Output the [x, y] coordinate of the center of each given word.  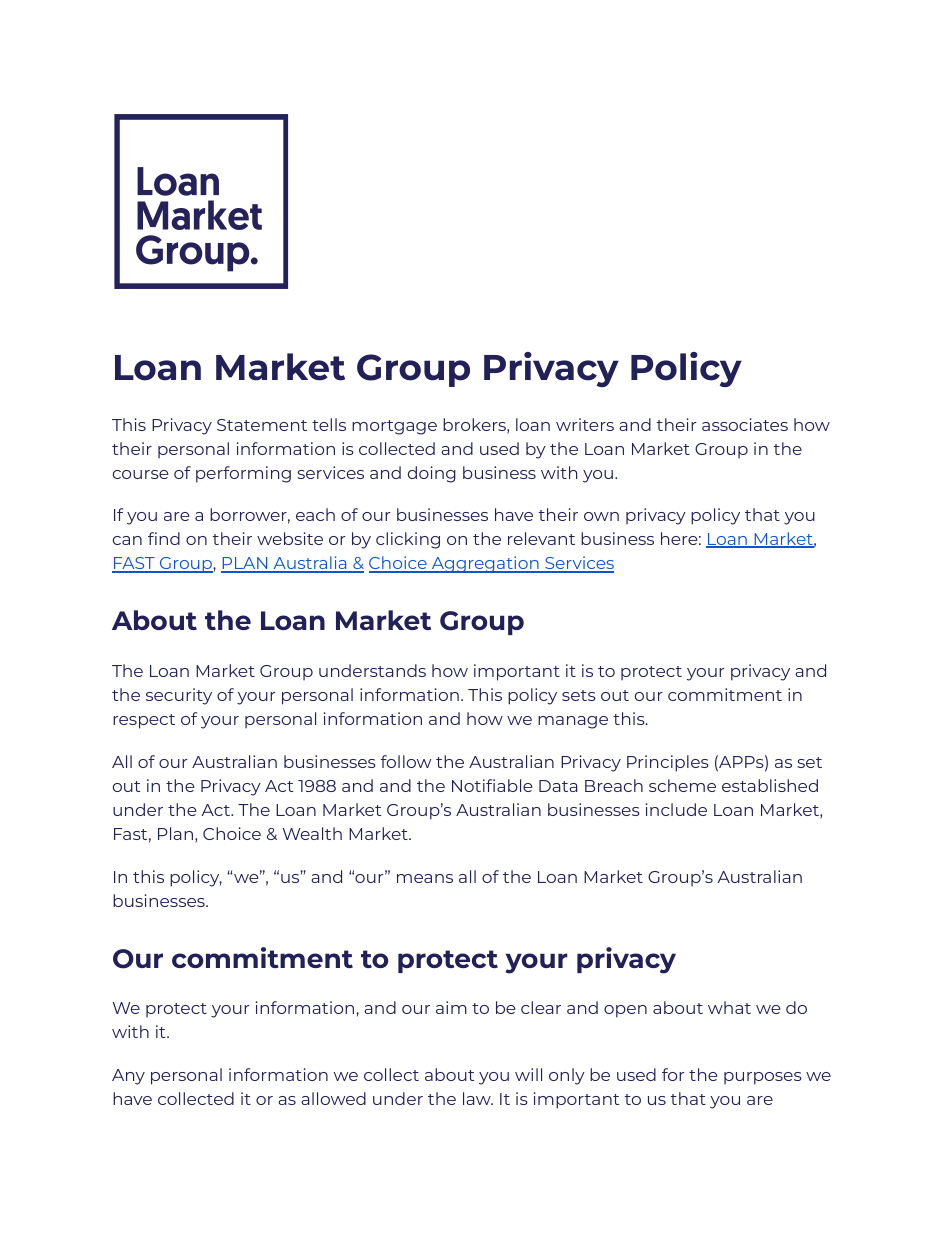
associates [745, 424]
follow [406, 761]
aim [451, 1007]
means [425, 878]
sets [579, 695]
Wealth [312, 833]
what [729, 1007]
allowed [333, 1098]
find [164, 538]
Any [128, 1077]
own [601, 516]
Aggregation [485, 564]
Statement [262, 425]
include [676, 809]
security [179, 696]
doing [432, 474]
